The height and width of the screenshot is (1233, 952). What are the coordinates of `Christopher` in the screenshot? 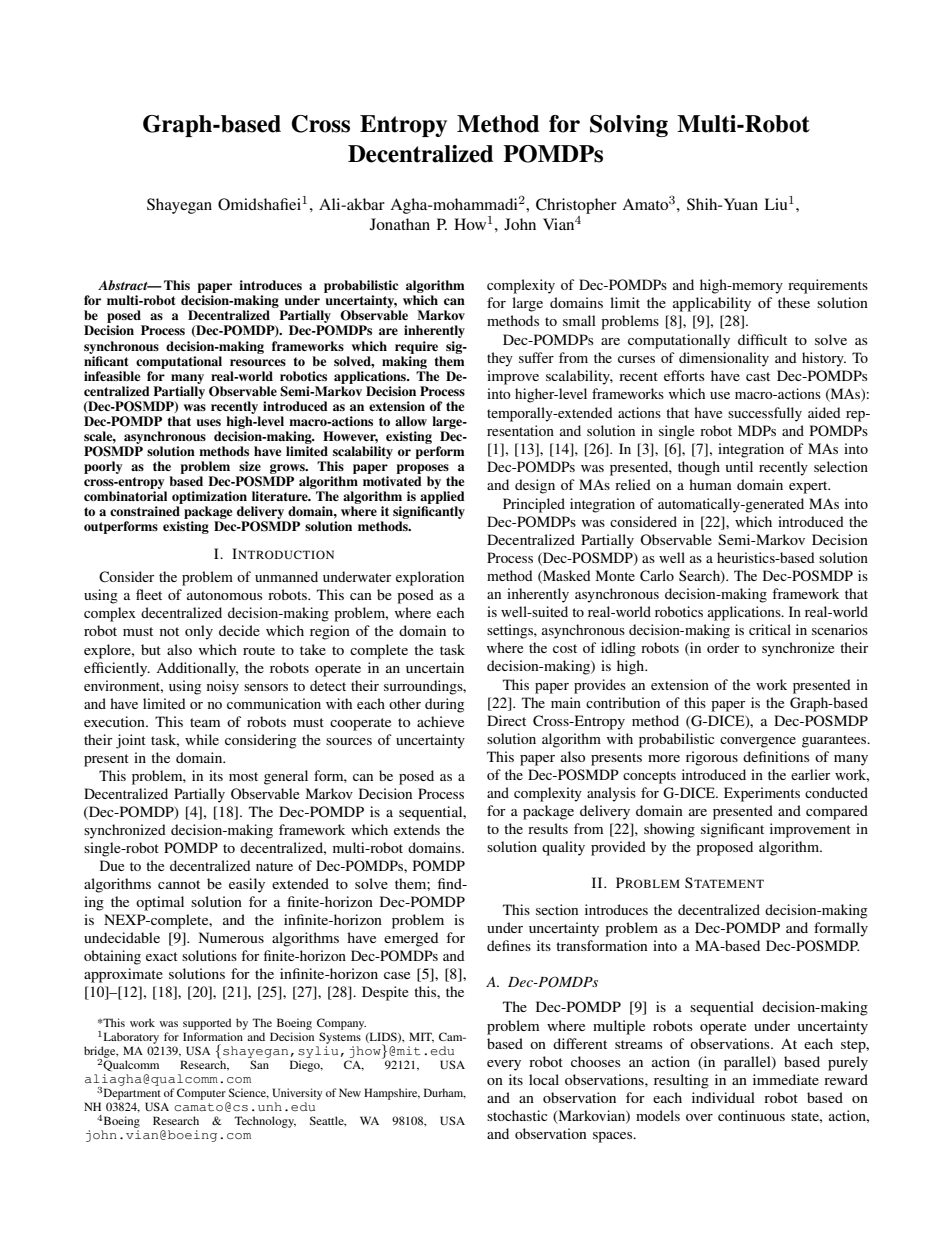 It's located at (576, 206).
